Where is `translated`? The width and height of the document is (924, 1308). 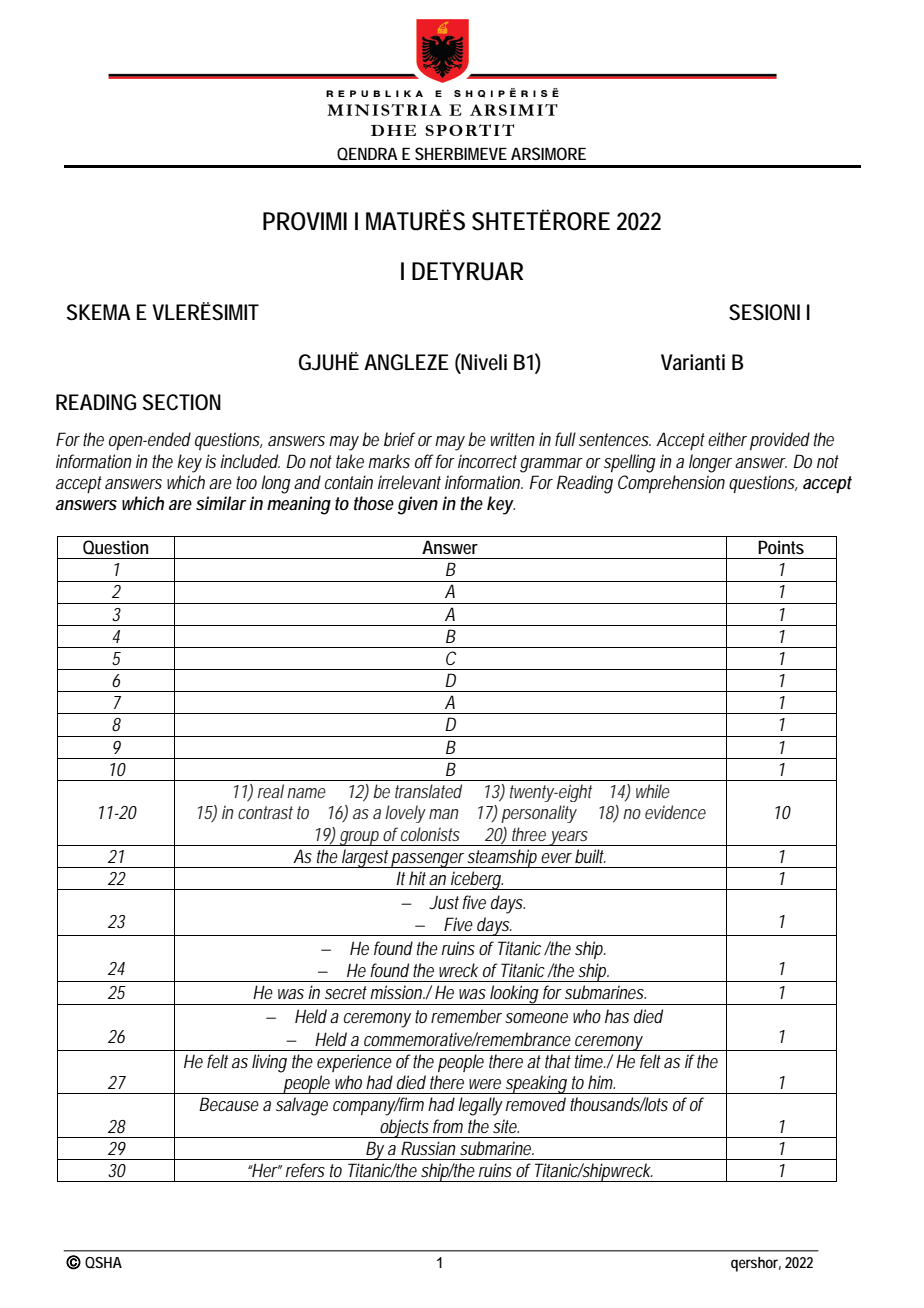
translated is located at coordinates (428, 791).
